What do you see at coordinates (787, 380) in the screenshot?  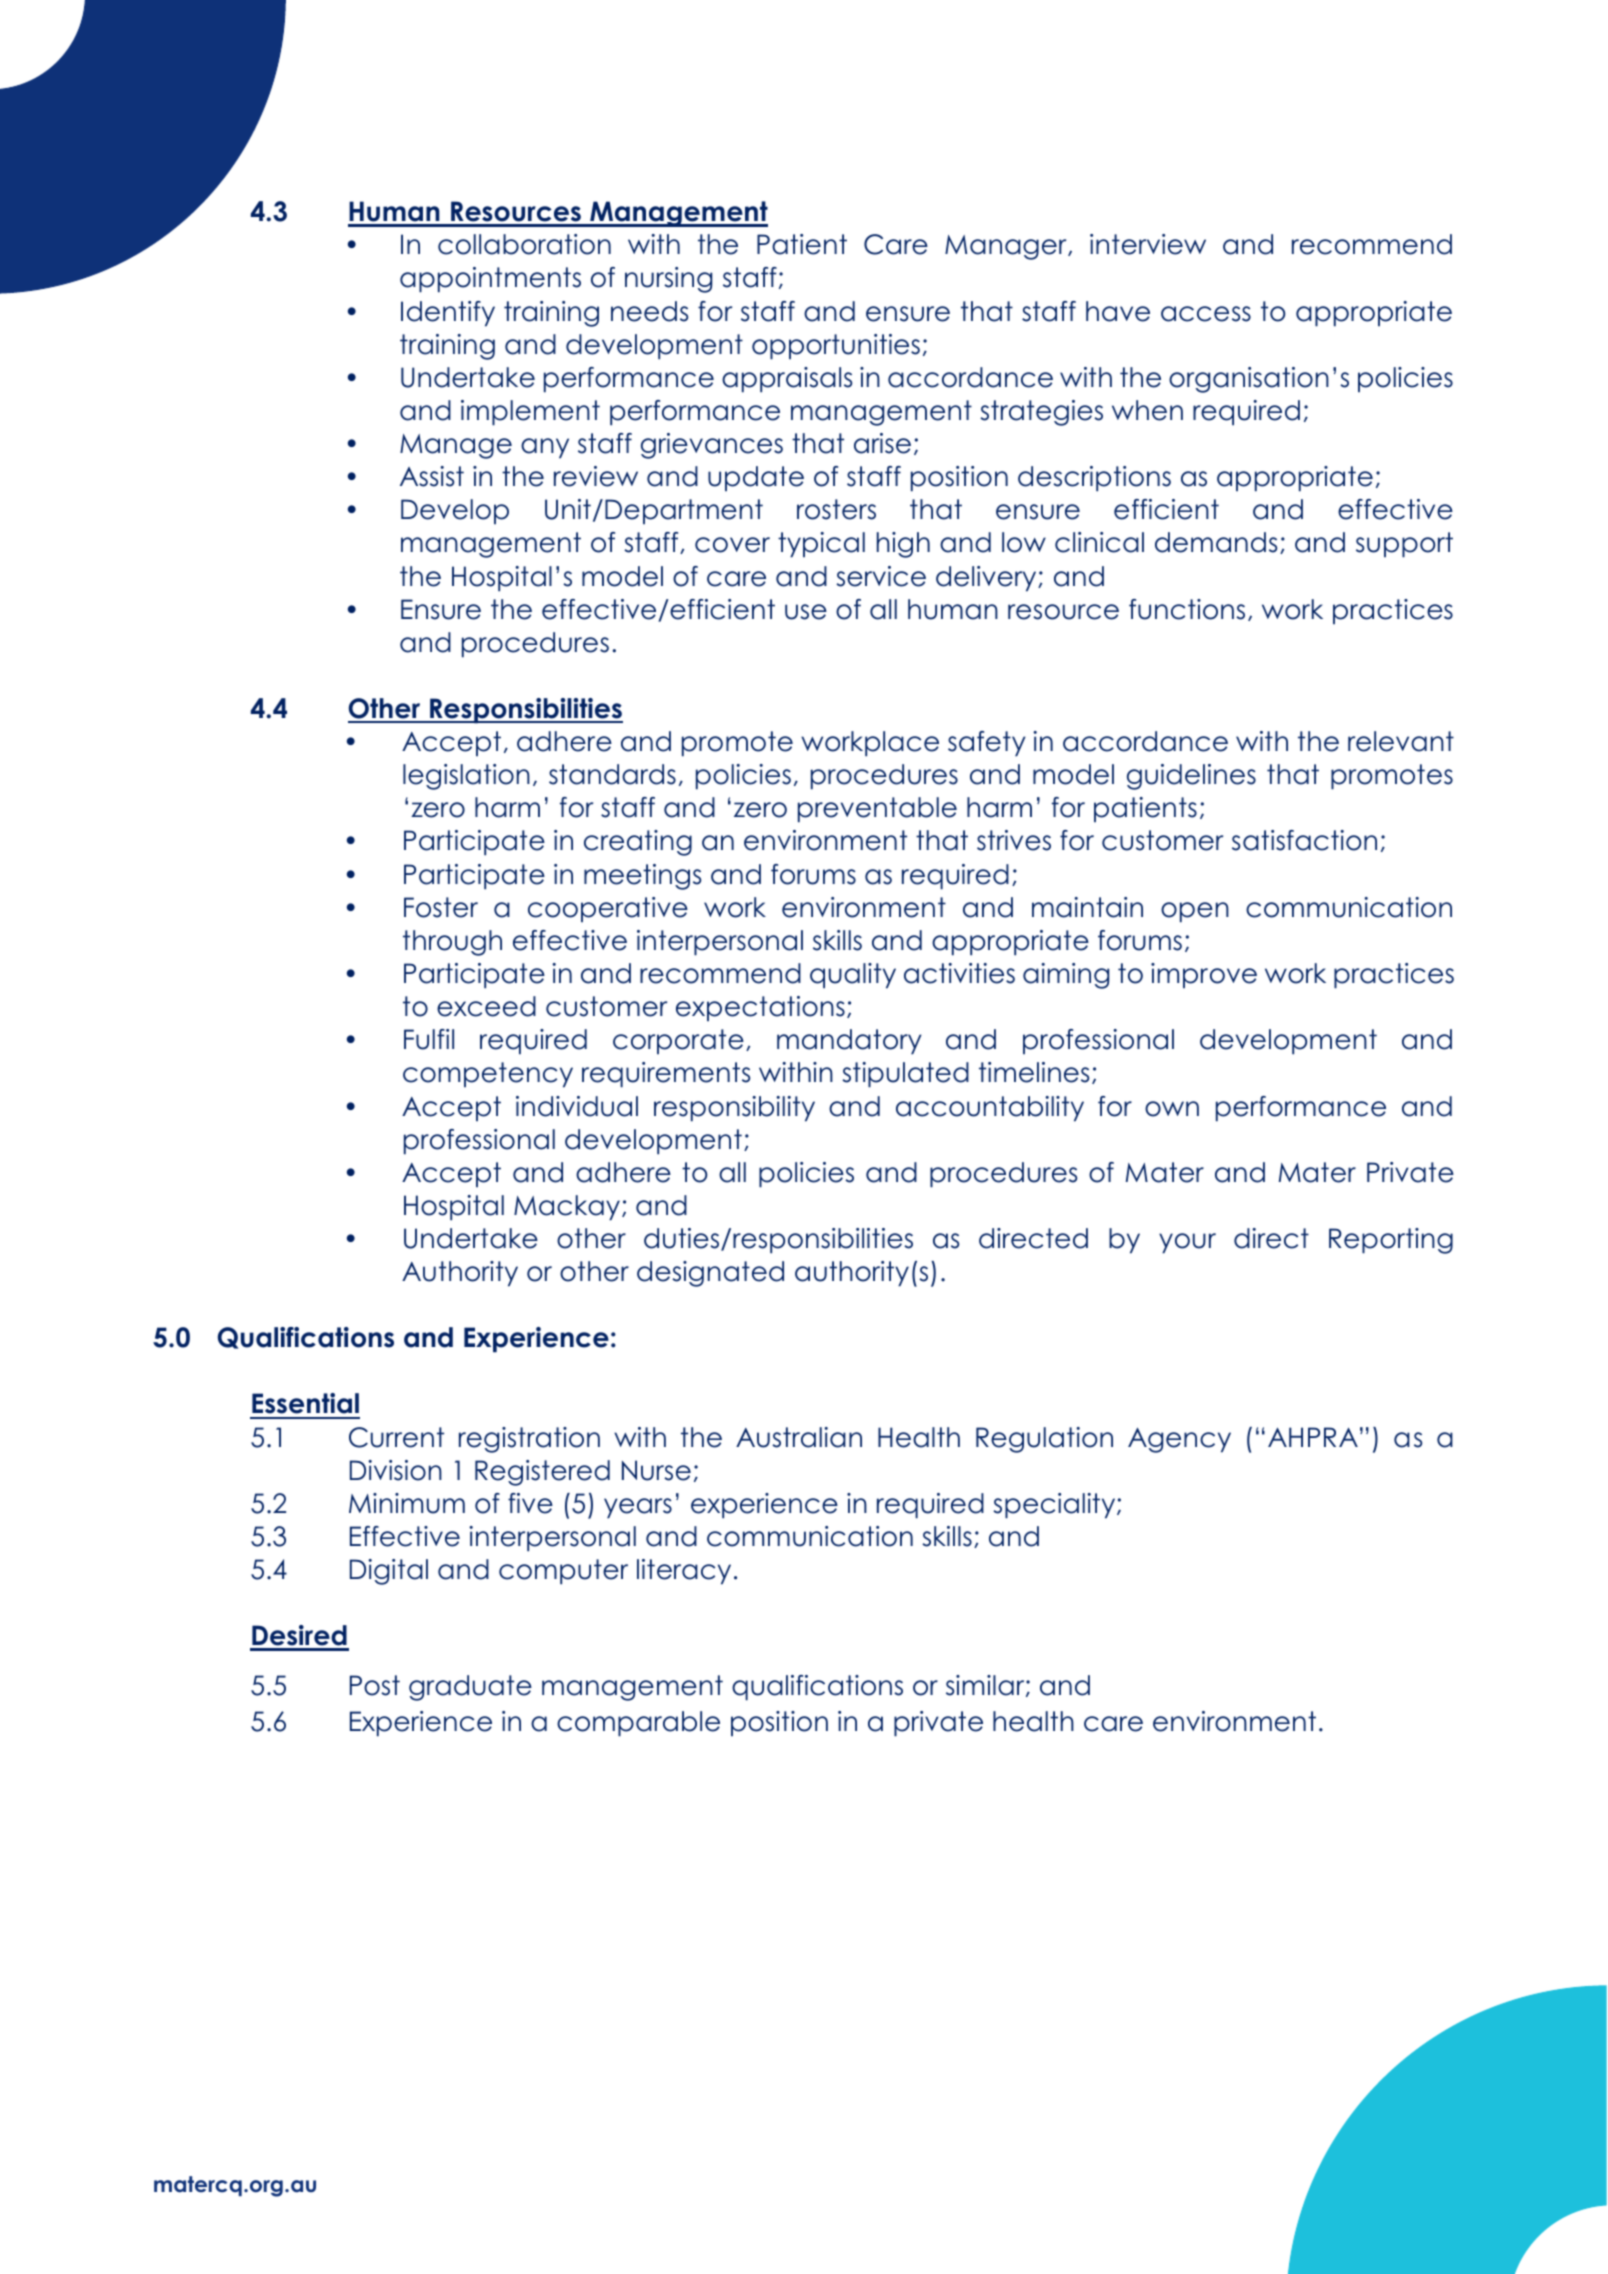 I see `appraisals` at bounding box center [787, 380].
